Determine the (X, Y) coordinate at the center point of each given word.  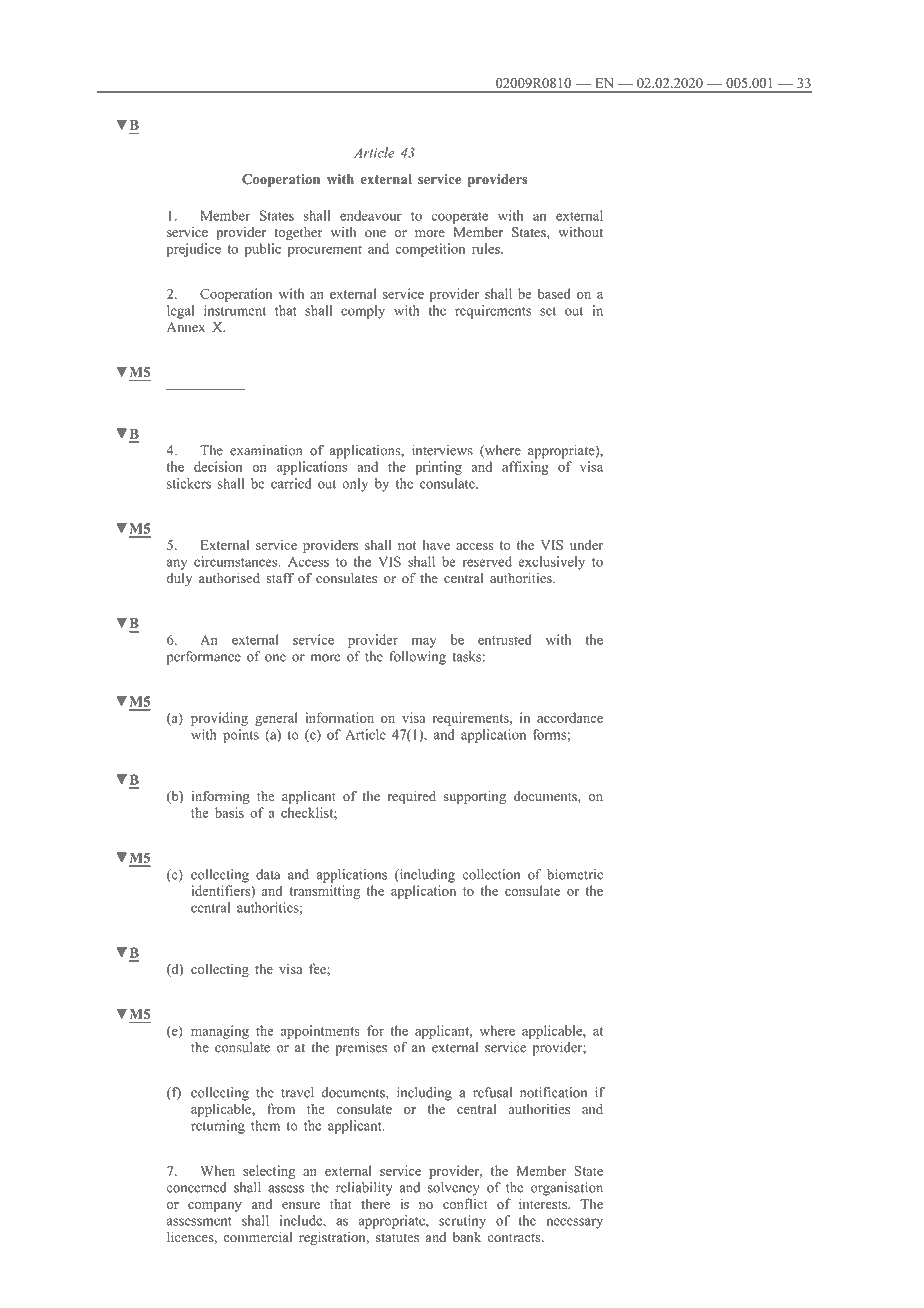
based (554, 293)
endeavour (371, 215)
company (215, 1207)
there (375, 1204)
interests (544, 1203)
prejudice (194, 250)
